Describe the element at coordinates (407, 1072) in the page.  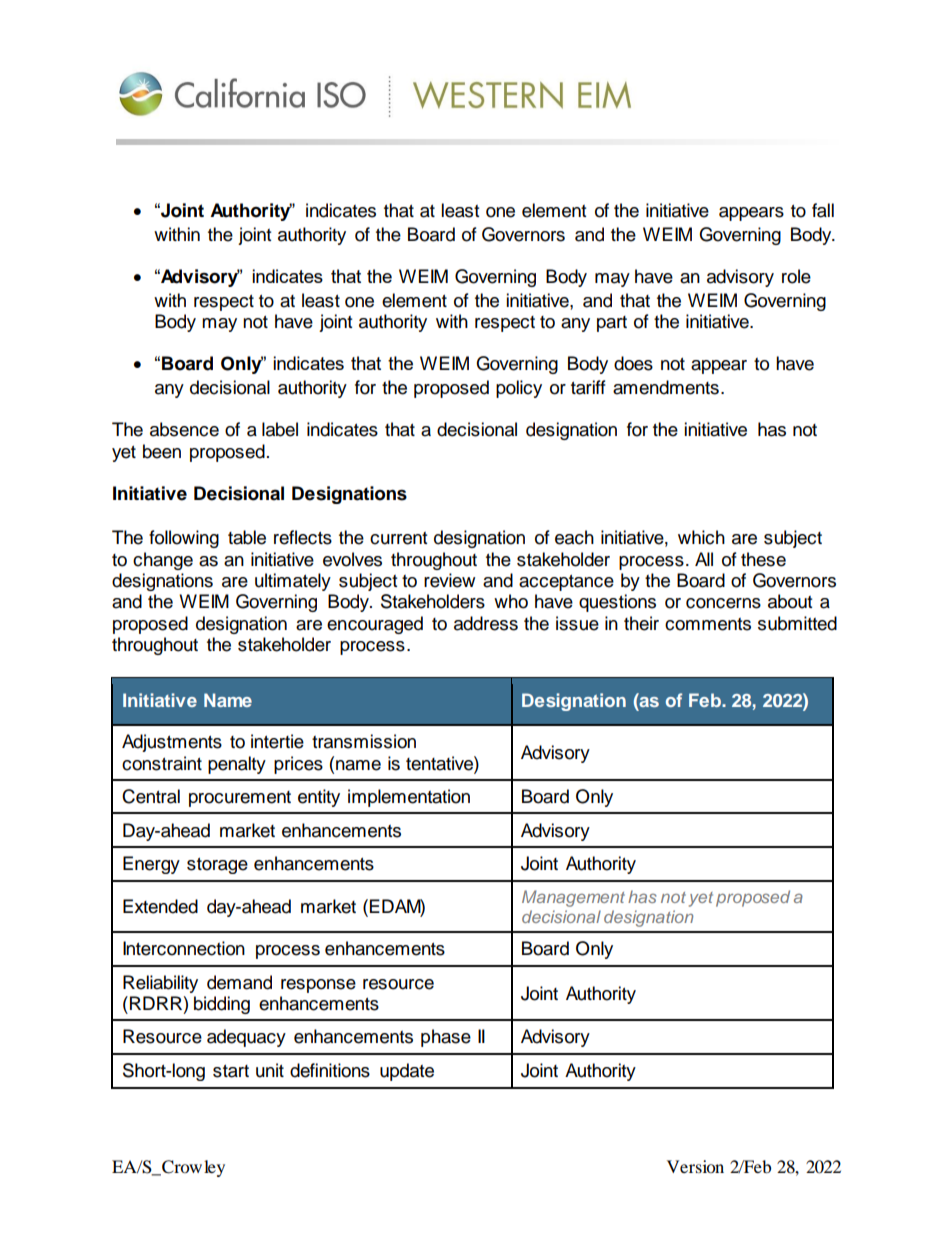
I see `update` at that location.
